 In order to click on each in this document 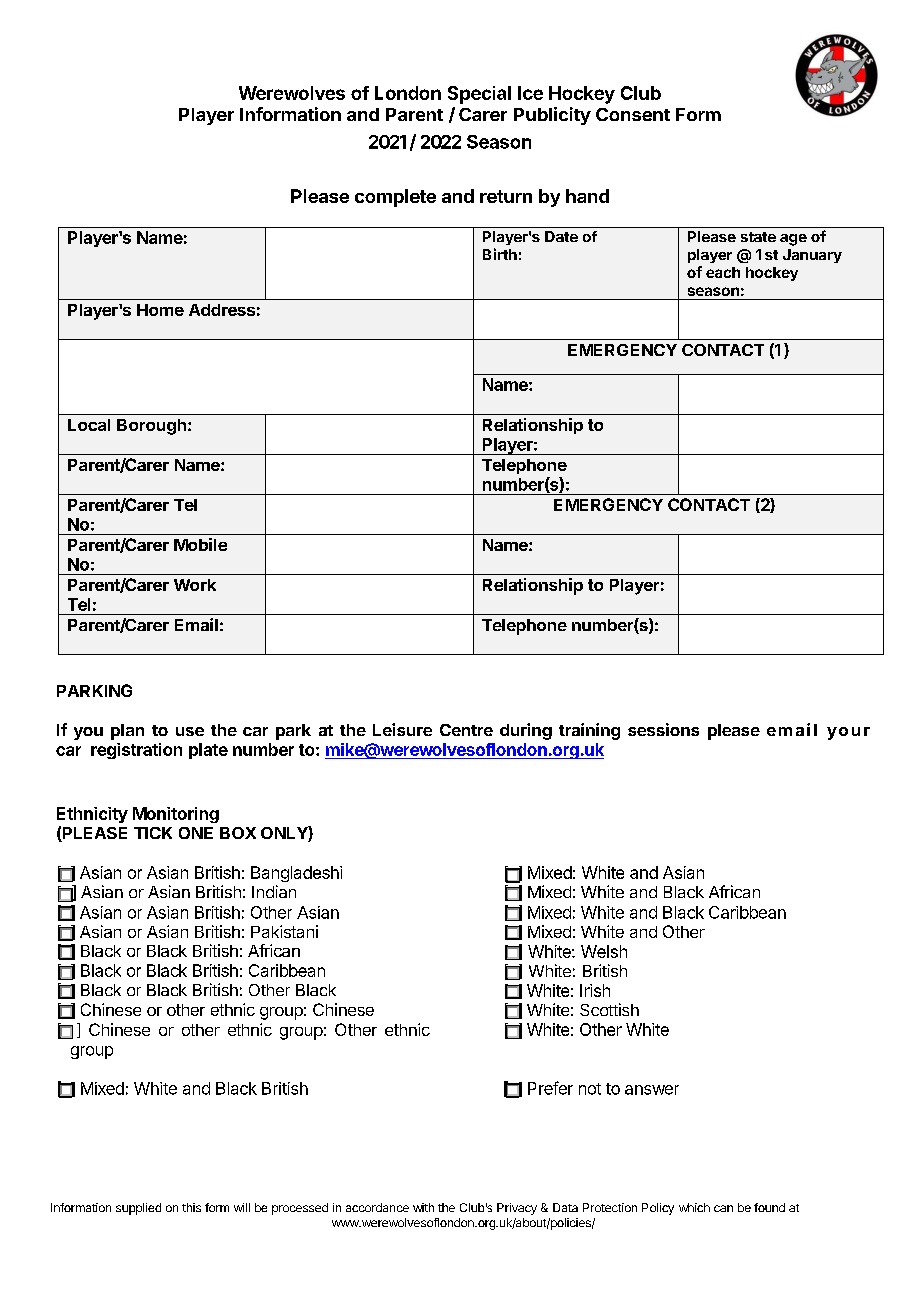, I will do `click(723, 272)`.
